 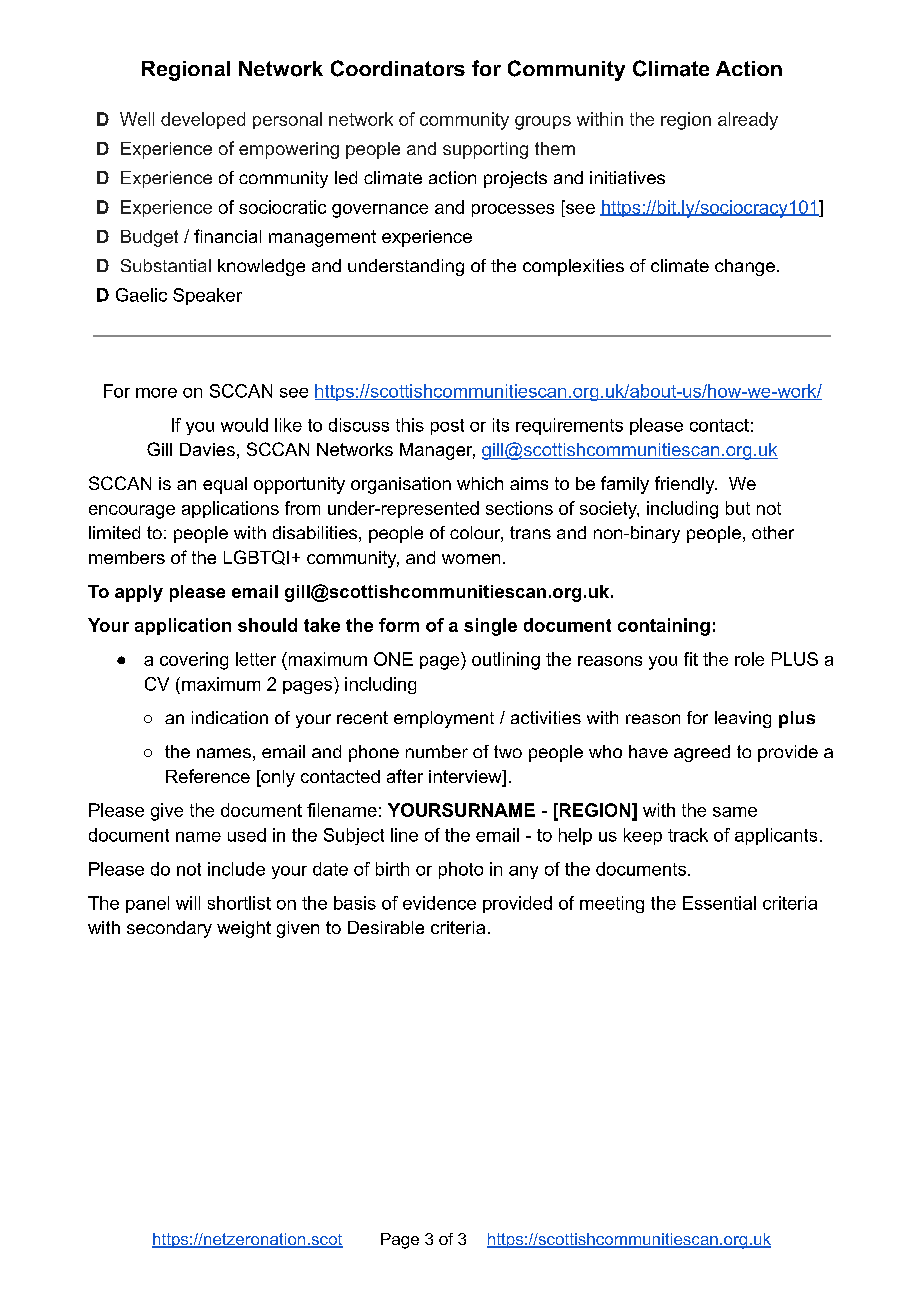 I want to click on governance, so click(x=380, y=211).
